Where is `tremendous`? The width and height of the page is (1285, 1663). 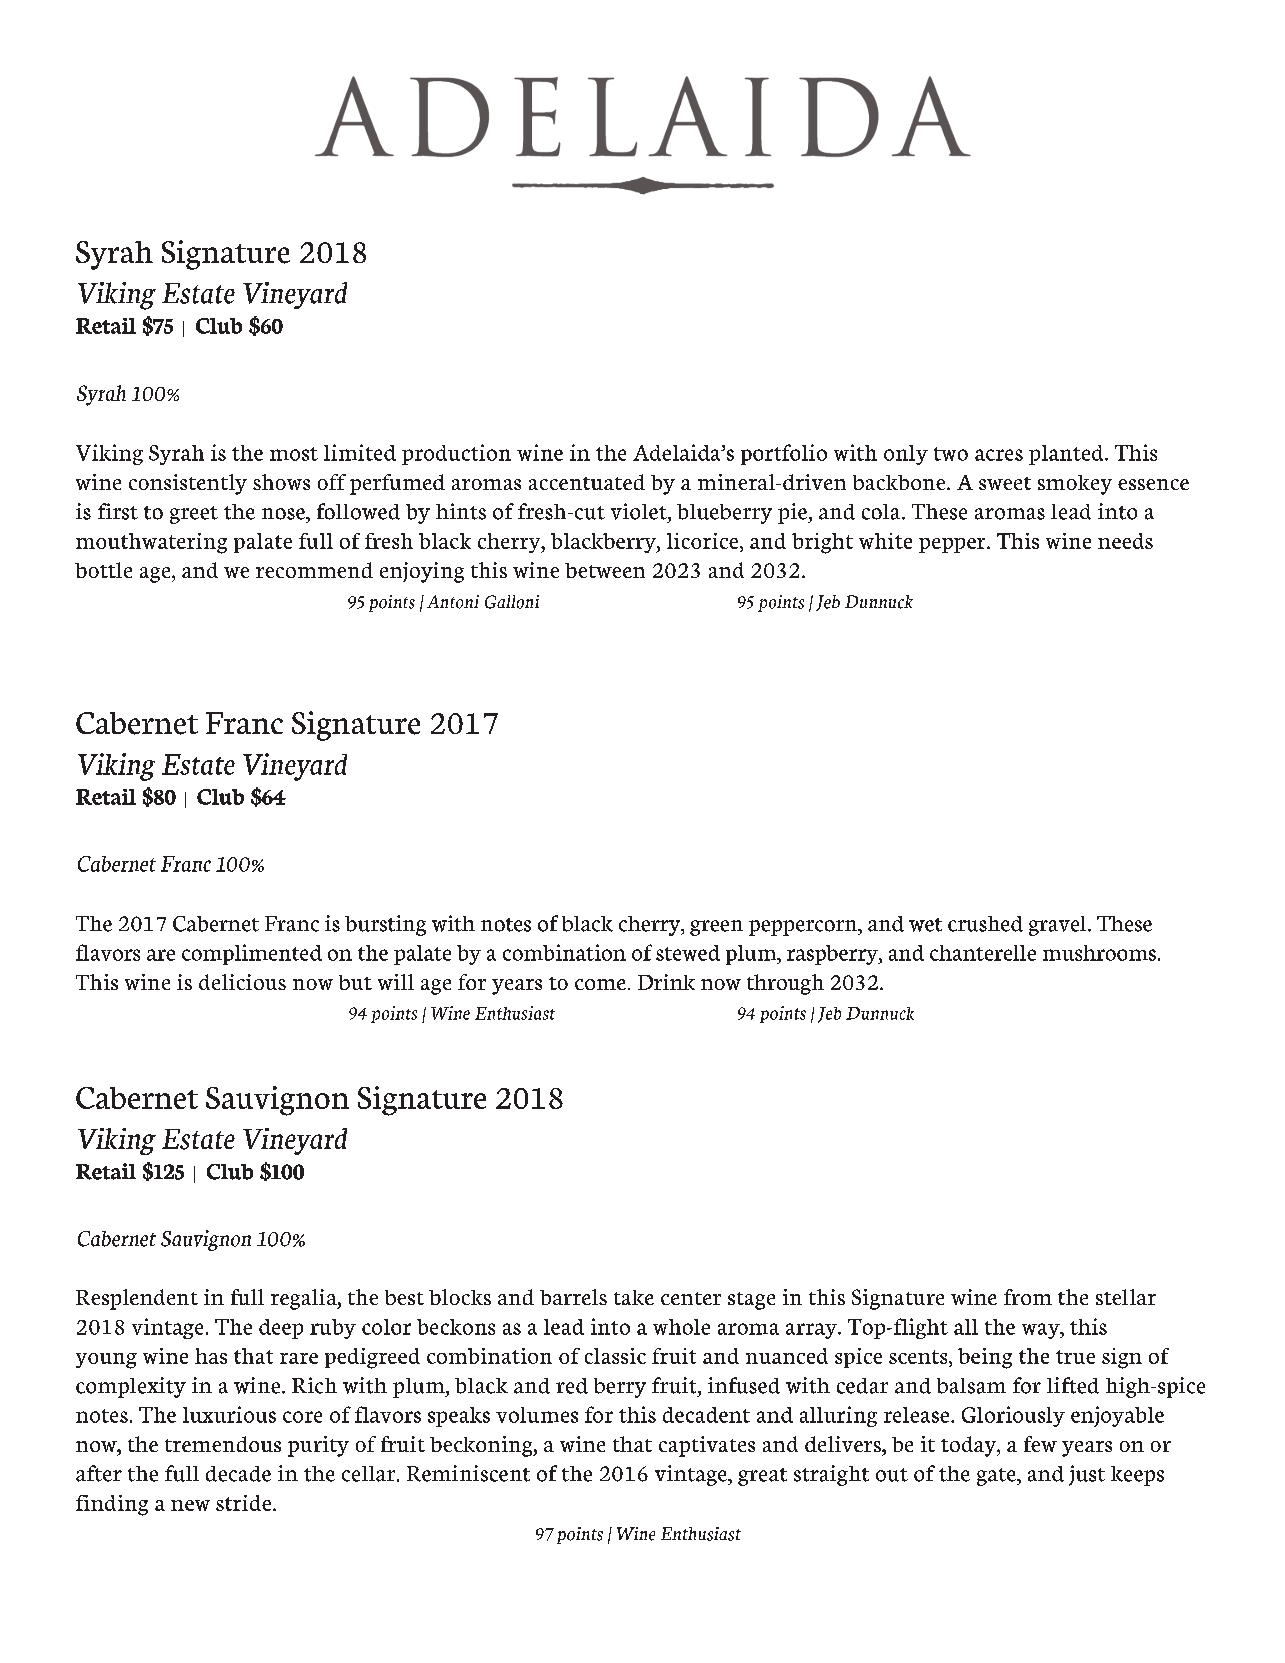 tremendous is located at coordinates (223, 1444).
